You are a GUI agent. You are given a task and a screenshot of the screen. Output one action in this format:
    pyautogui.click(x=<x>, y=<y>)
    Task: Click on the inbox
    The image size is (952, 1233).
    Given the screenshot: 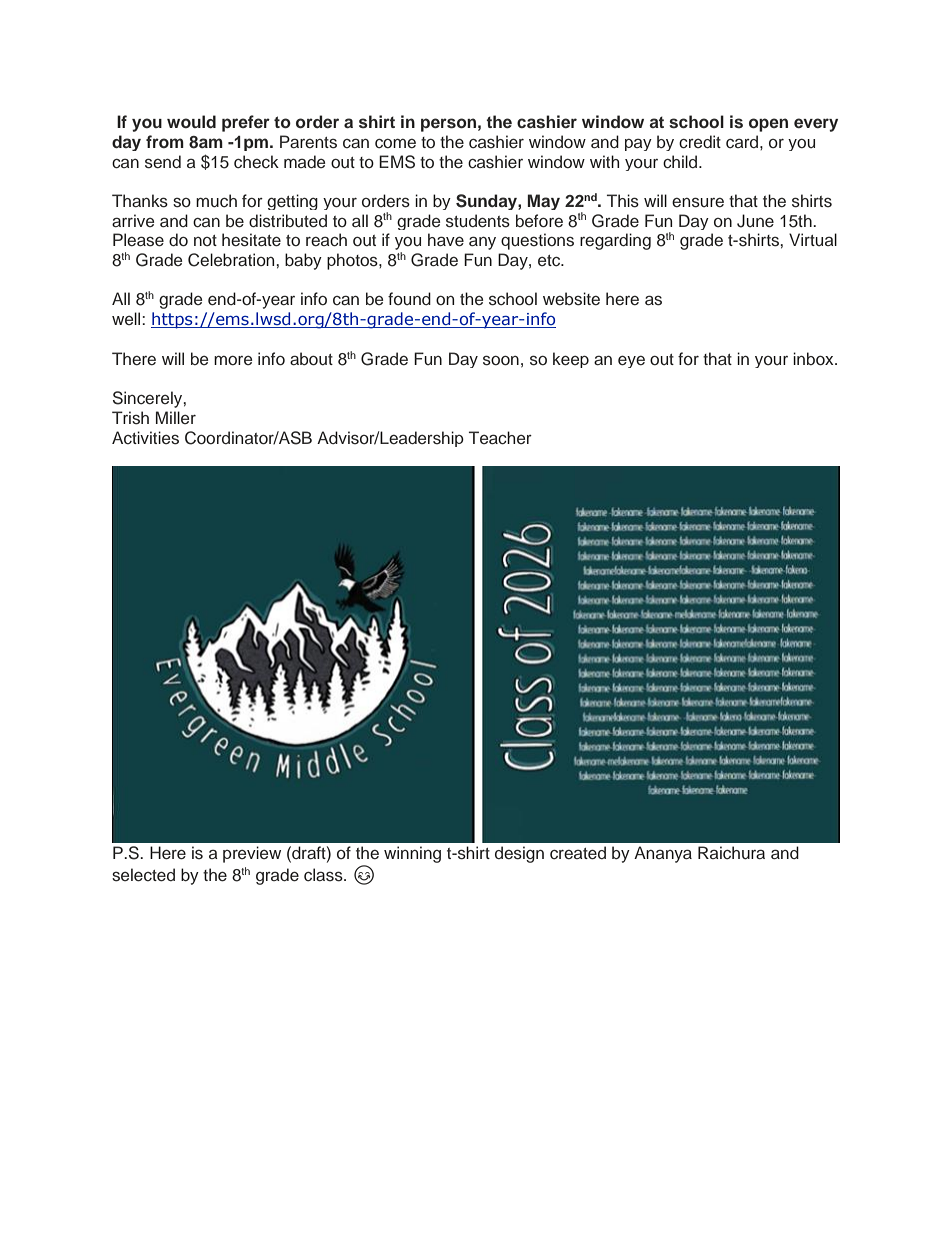 What is the action you would take?
    pyautogui.click(x=814, y=358)
